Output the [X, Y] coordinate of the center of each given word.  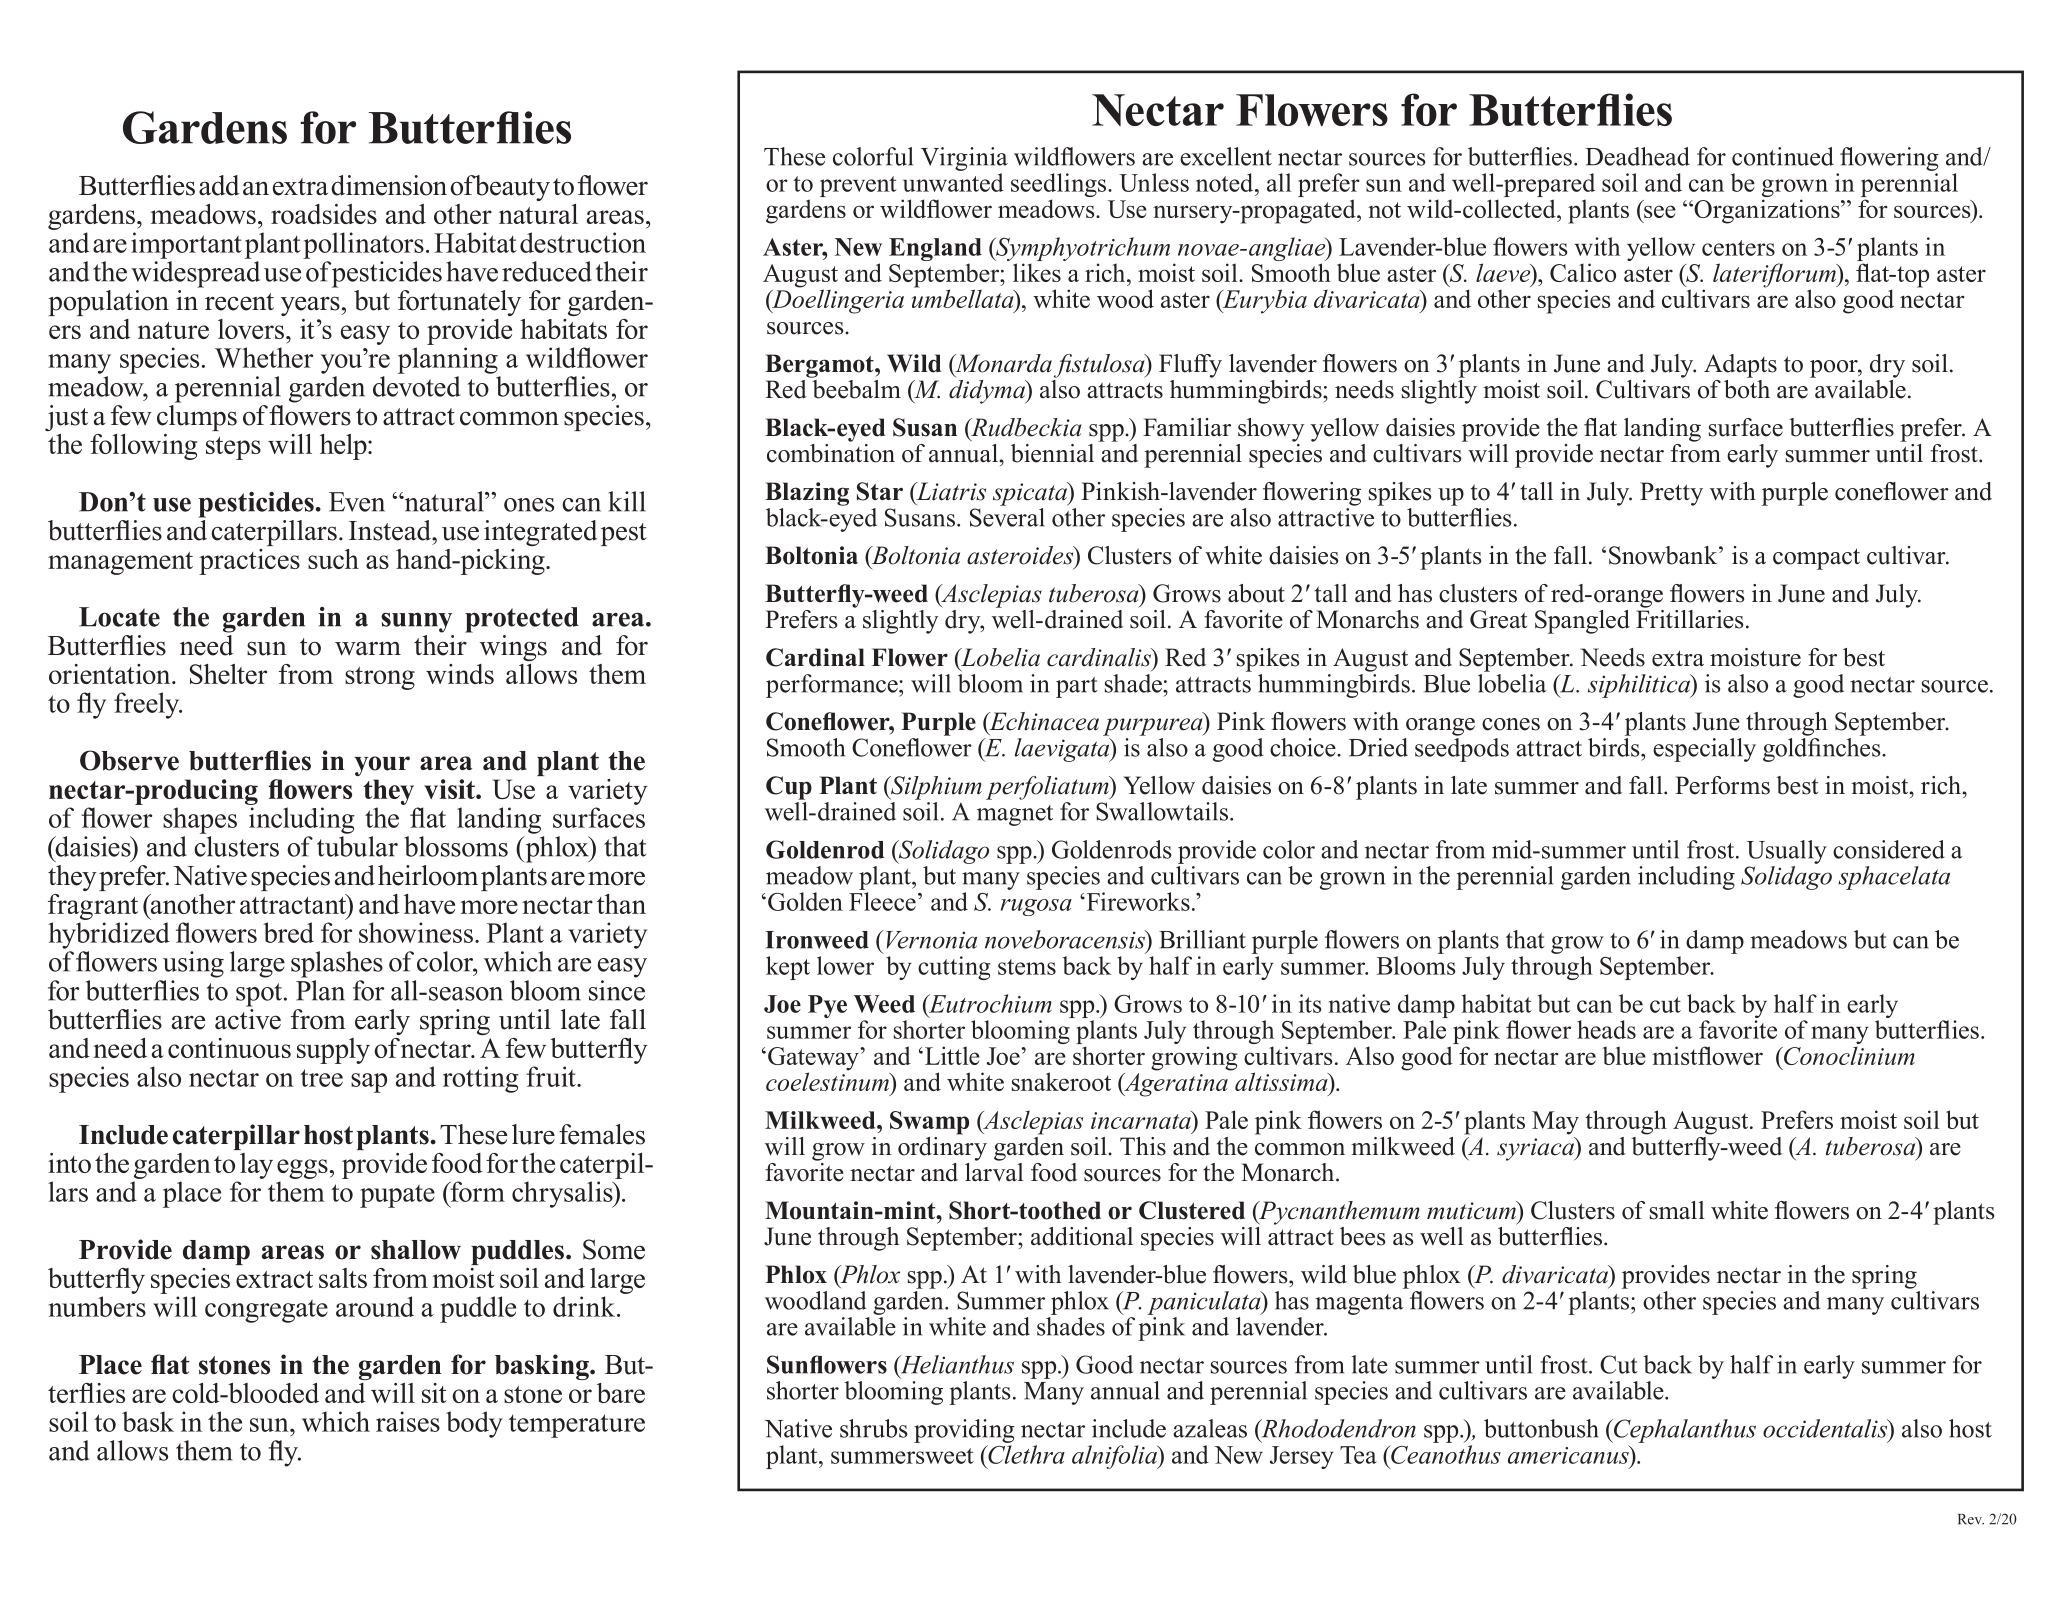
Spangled [1582, 622]
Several [1007, 516]
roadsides [324, 214]
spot [260, 995]
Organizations [1767, 211]
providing [964, 1431]
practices [249, 562]
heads [1606, 1029]
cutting [954, 968]
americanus [1569, 1454]
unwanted [953, 182]
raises [408, 1421]
